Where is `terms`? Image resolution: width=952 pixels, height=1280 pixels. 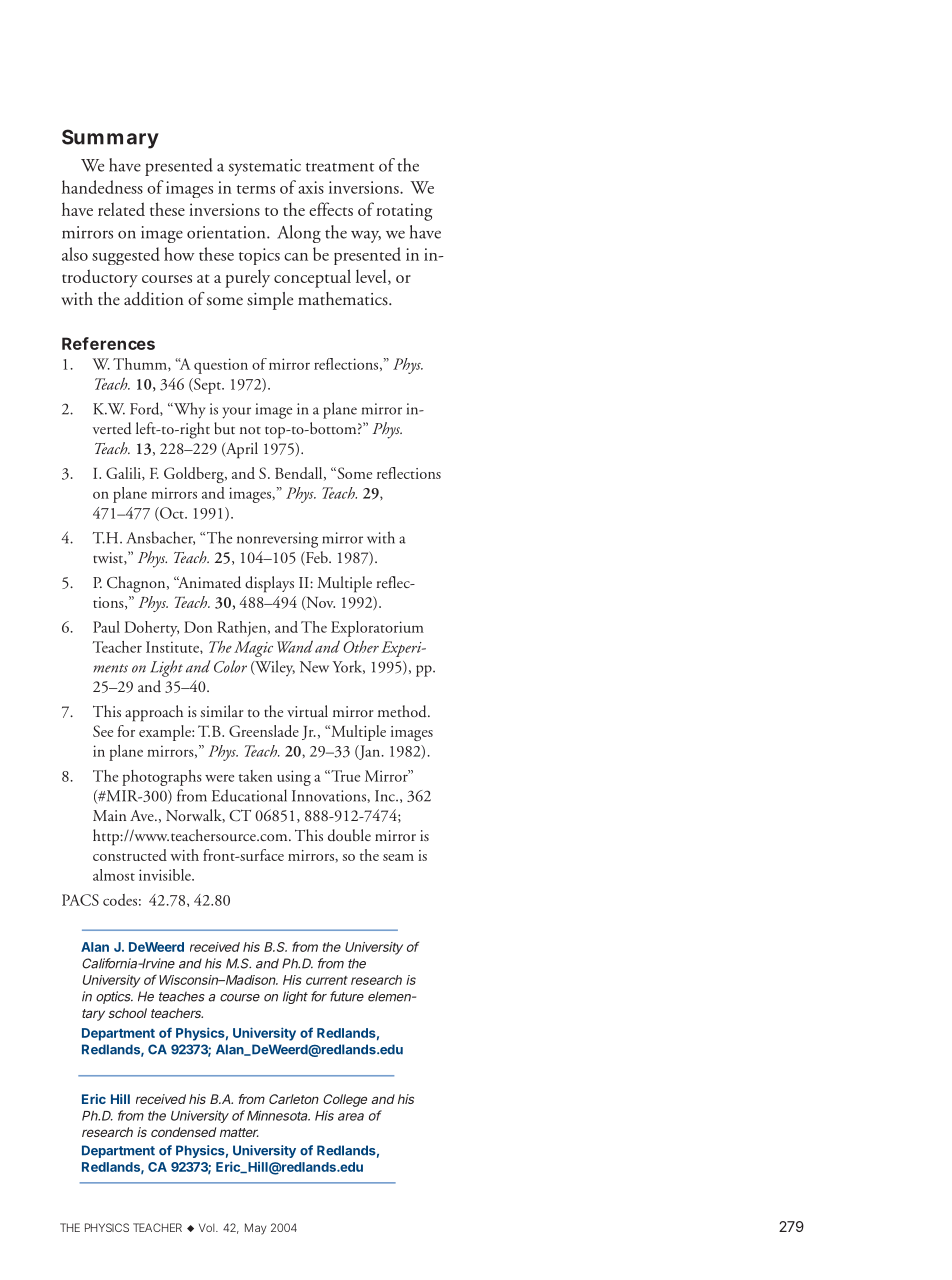
terms is located at coordinates (256, 189).
